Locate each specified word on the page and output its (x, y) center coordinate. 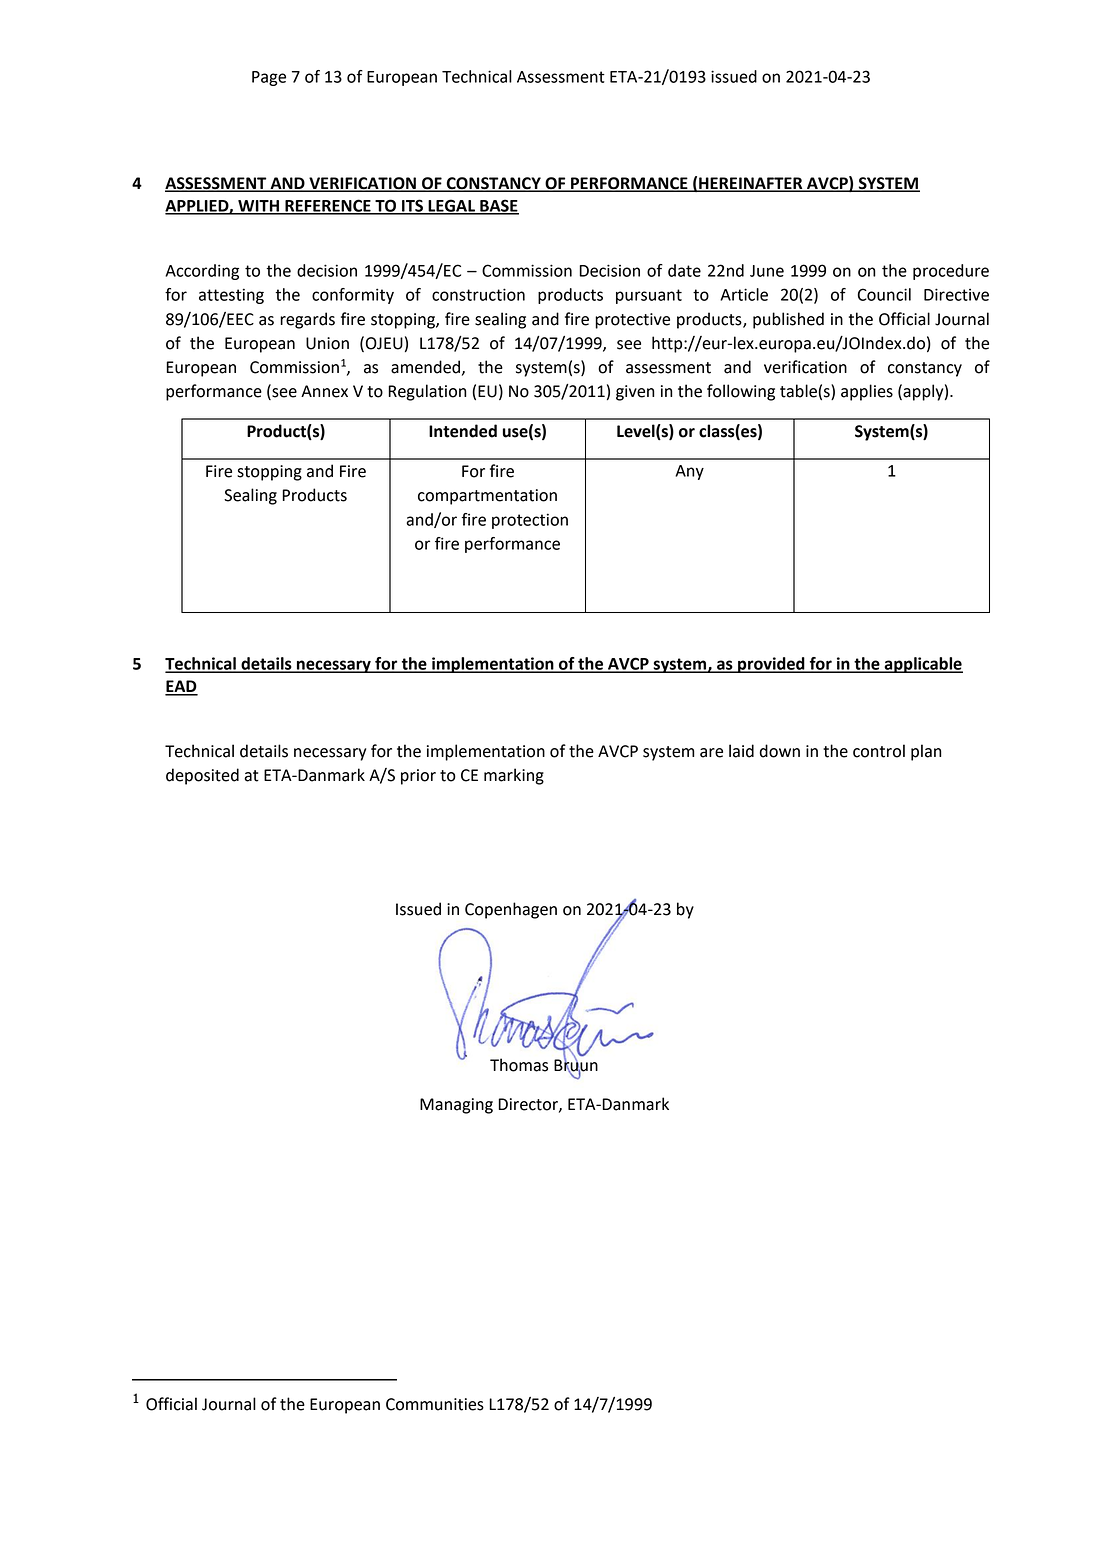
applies (867, 392)
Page (269, 78)
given (635, 393)
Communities (435, 1404)
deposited (202, 776)
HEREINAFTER (751, 184)
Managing (456, 1106)
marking (514, 776)
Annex (324, 391)
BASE (498, 206)
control (879, 751)
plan (926, 752)
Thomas (519, 1065)
